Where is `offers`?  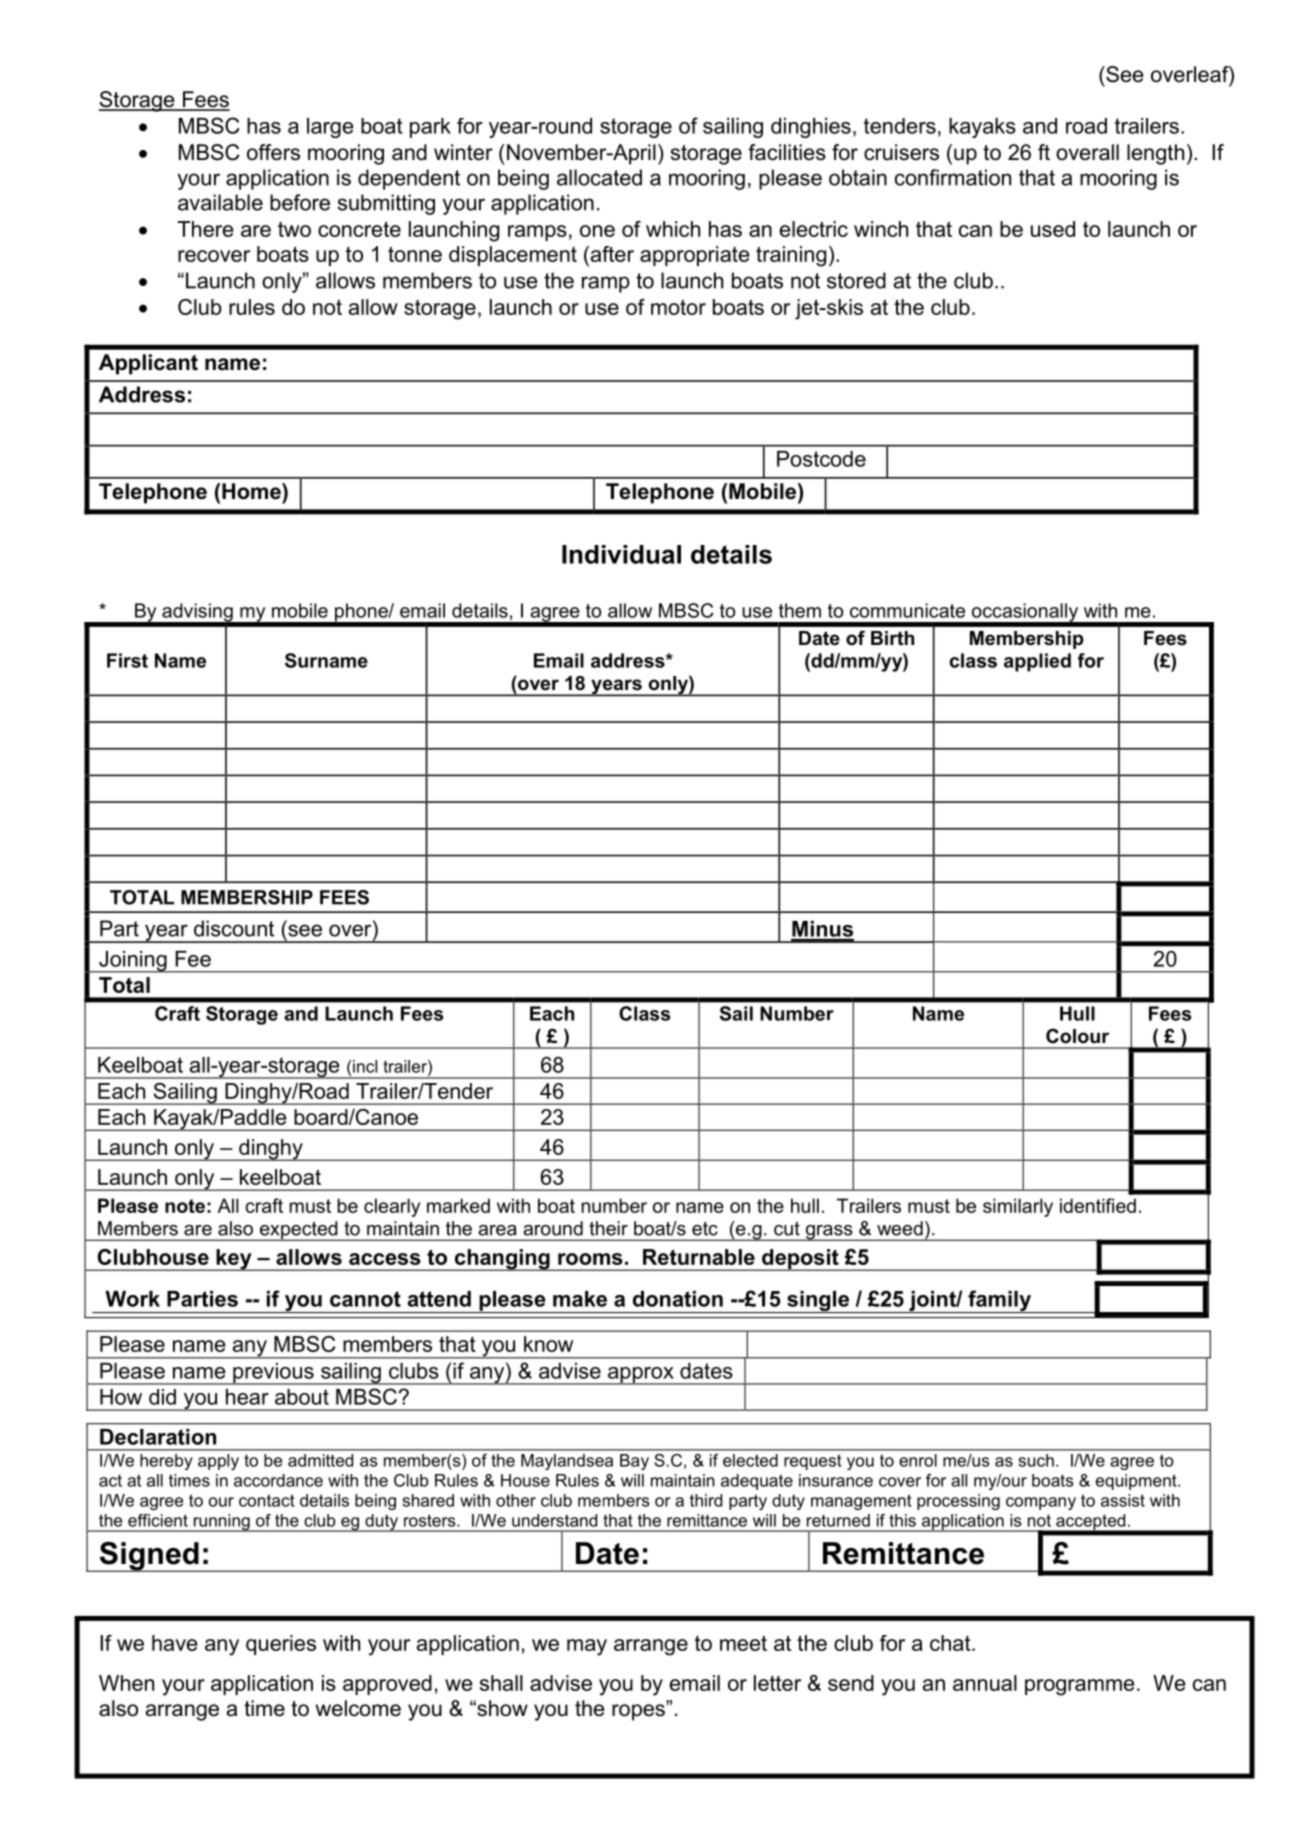 offers is located at coordinates (273, 152).
